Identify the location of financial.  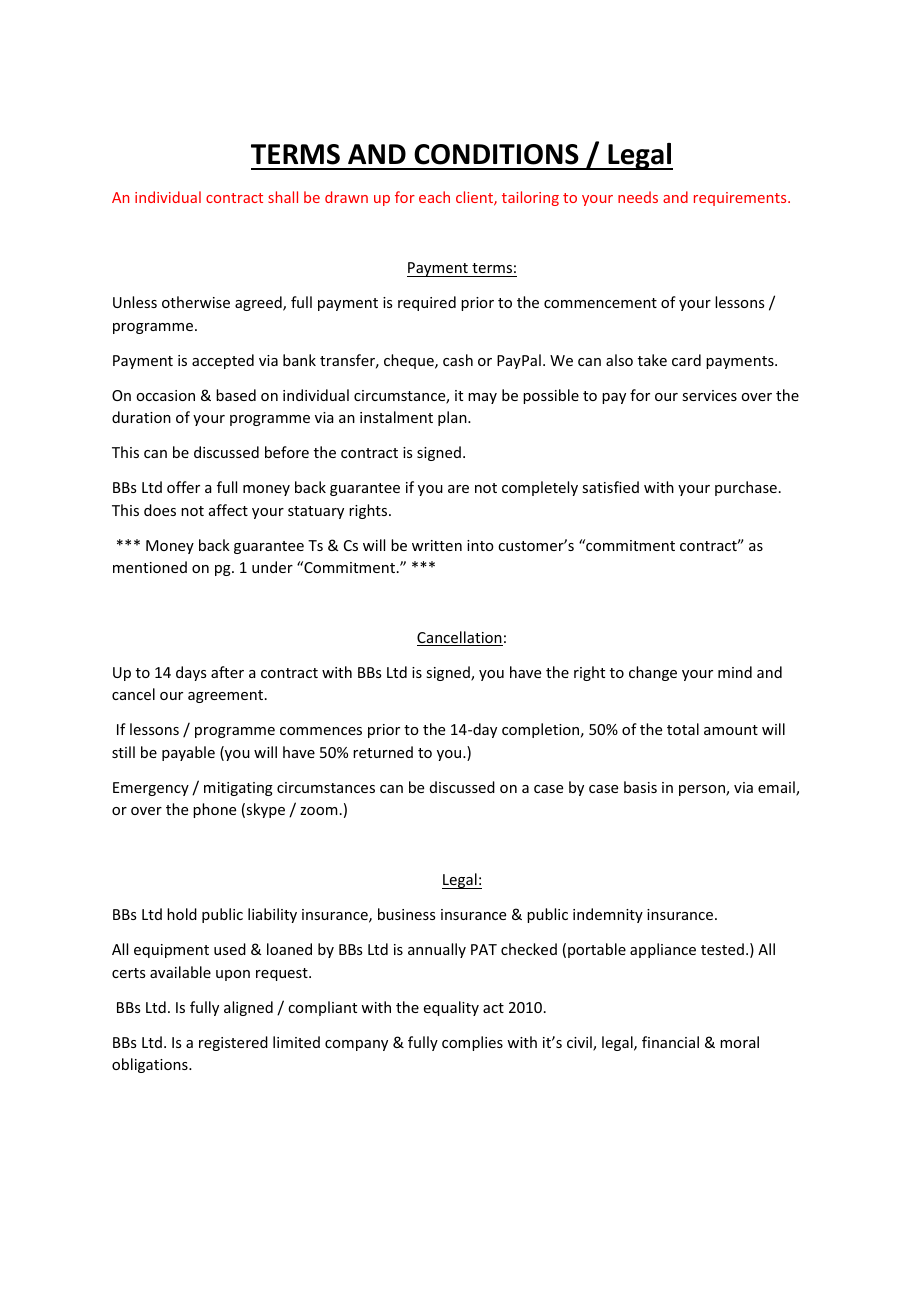
(670, 1042).
